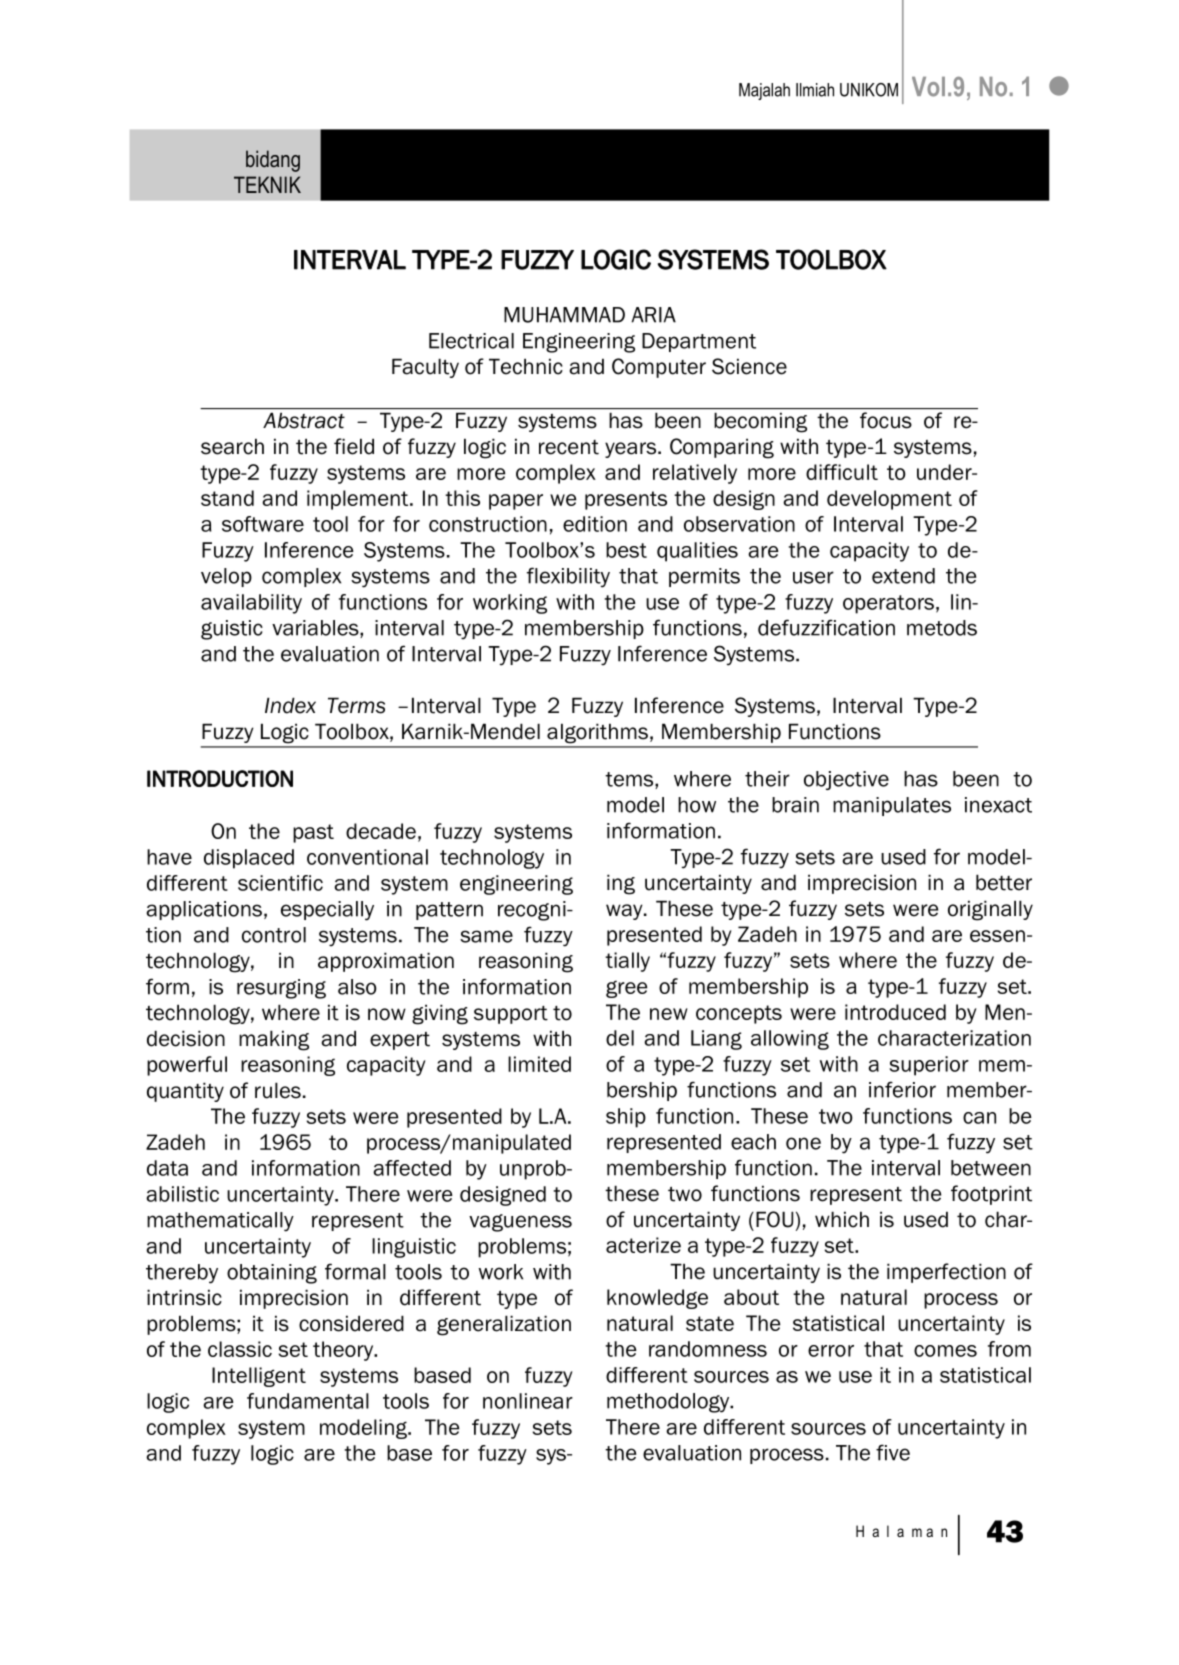  Describe the element at coordinates (278, 1090) in the document. I see `rules` at that location.
